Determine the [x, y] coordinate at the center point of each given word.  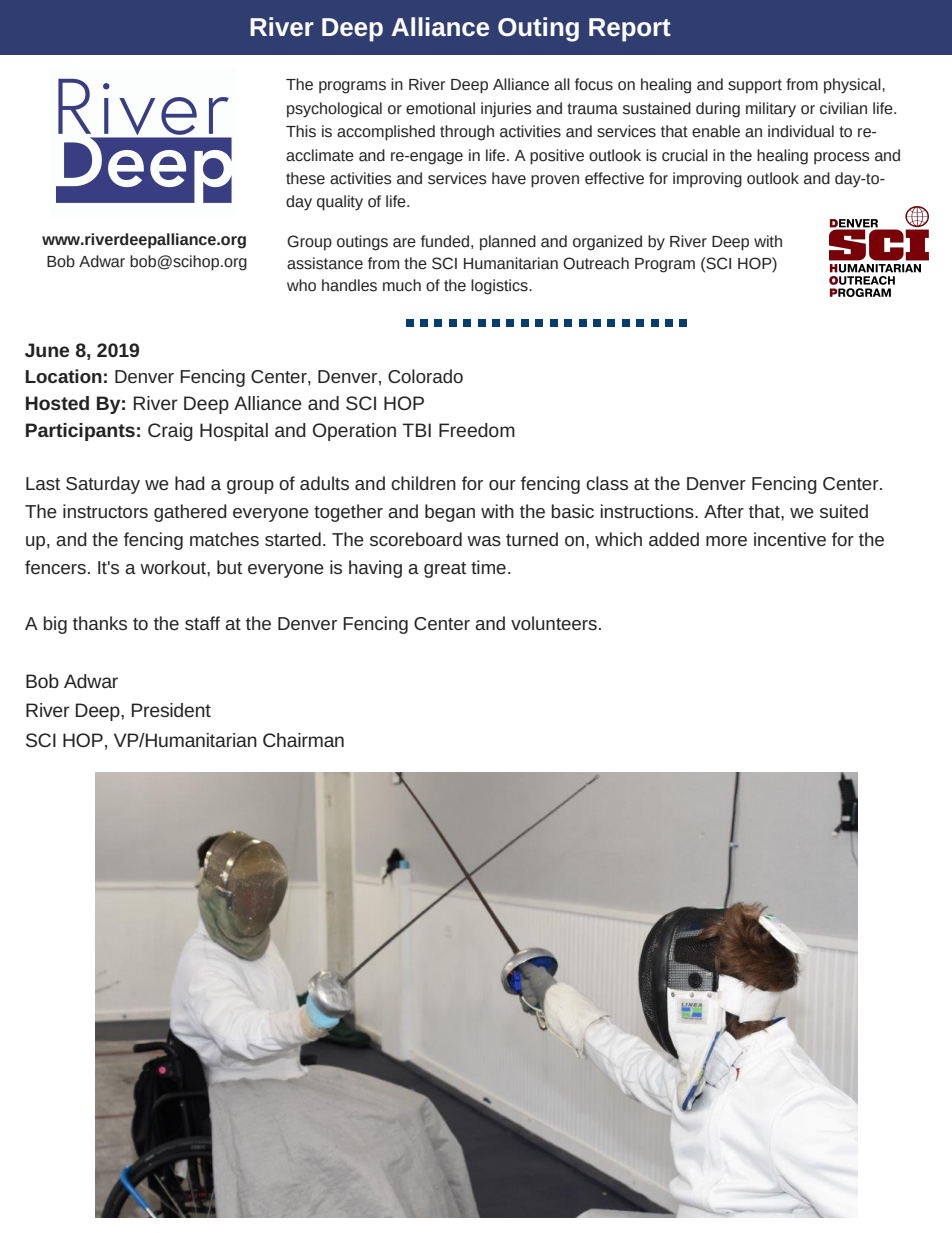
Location [64, 376]
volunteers [554, 623]
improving [707, 180]
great [445, 570]
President [171, 710]
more [726, 541]
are [404, 243]
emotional [440, 108]
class [607, 483]
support [755, 86]
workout [174, 567]
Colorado [425, 376]
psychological [334, 110]
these [305, 178]
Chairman [303, 740]
